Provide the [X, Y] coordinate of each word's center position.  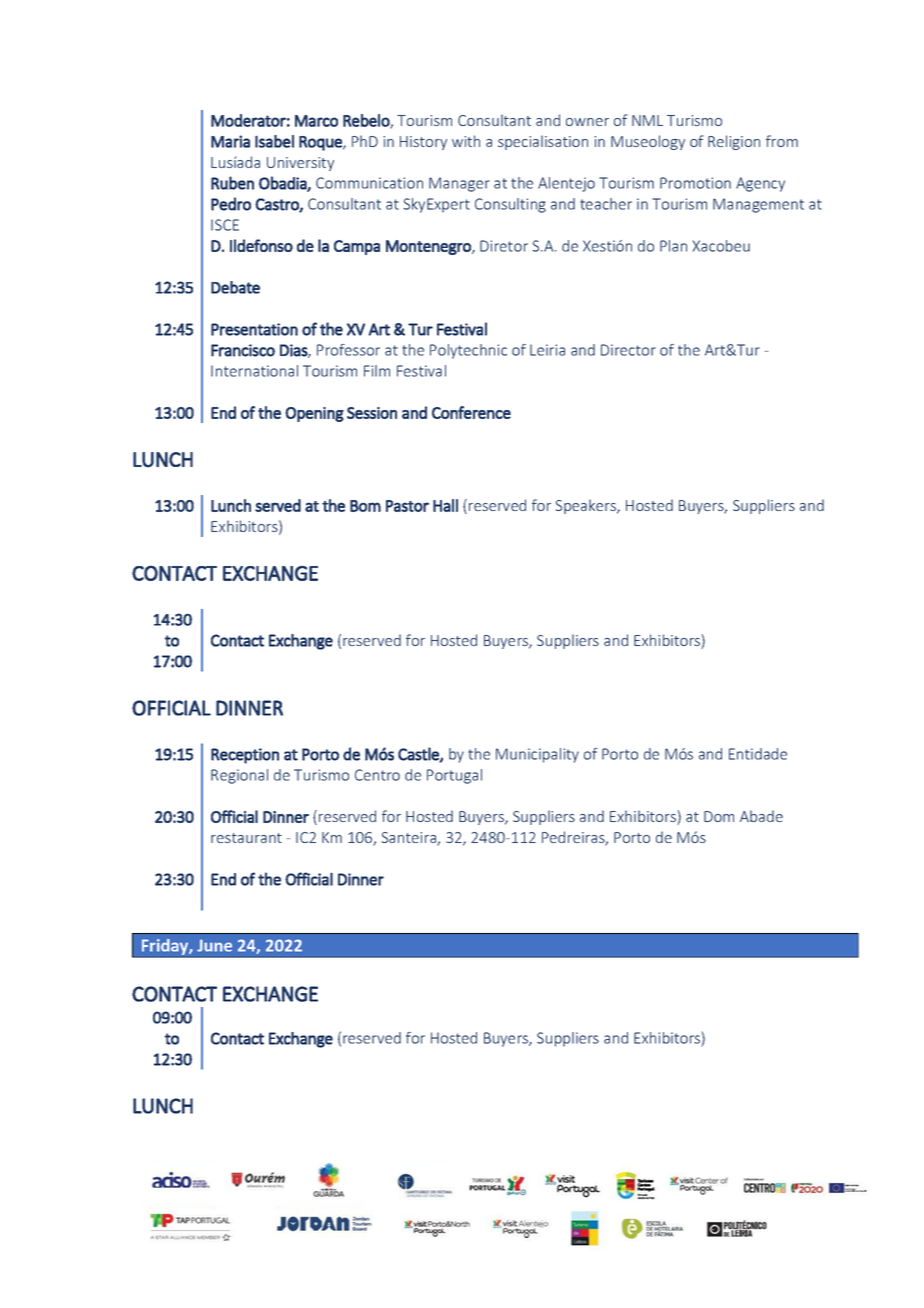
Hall [445, 505]
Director [628, 350]
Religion [734, 142]
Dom [719, 816]
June [214, 945]
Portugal [454, 776]
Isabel [274, 141]
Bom [365, 506]
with [466, 141]
